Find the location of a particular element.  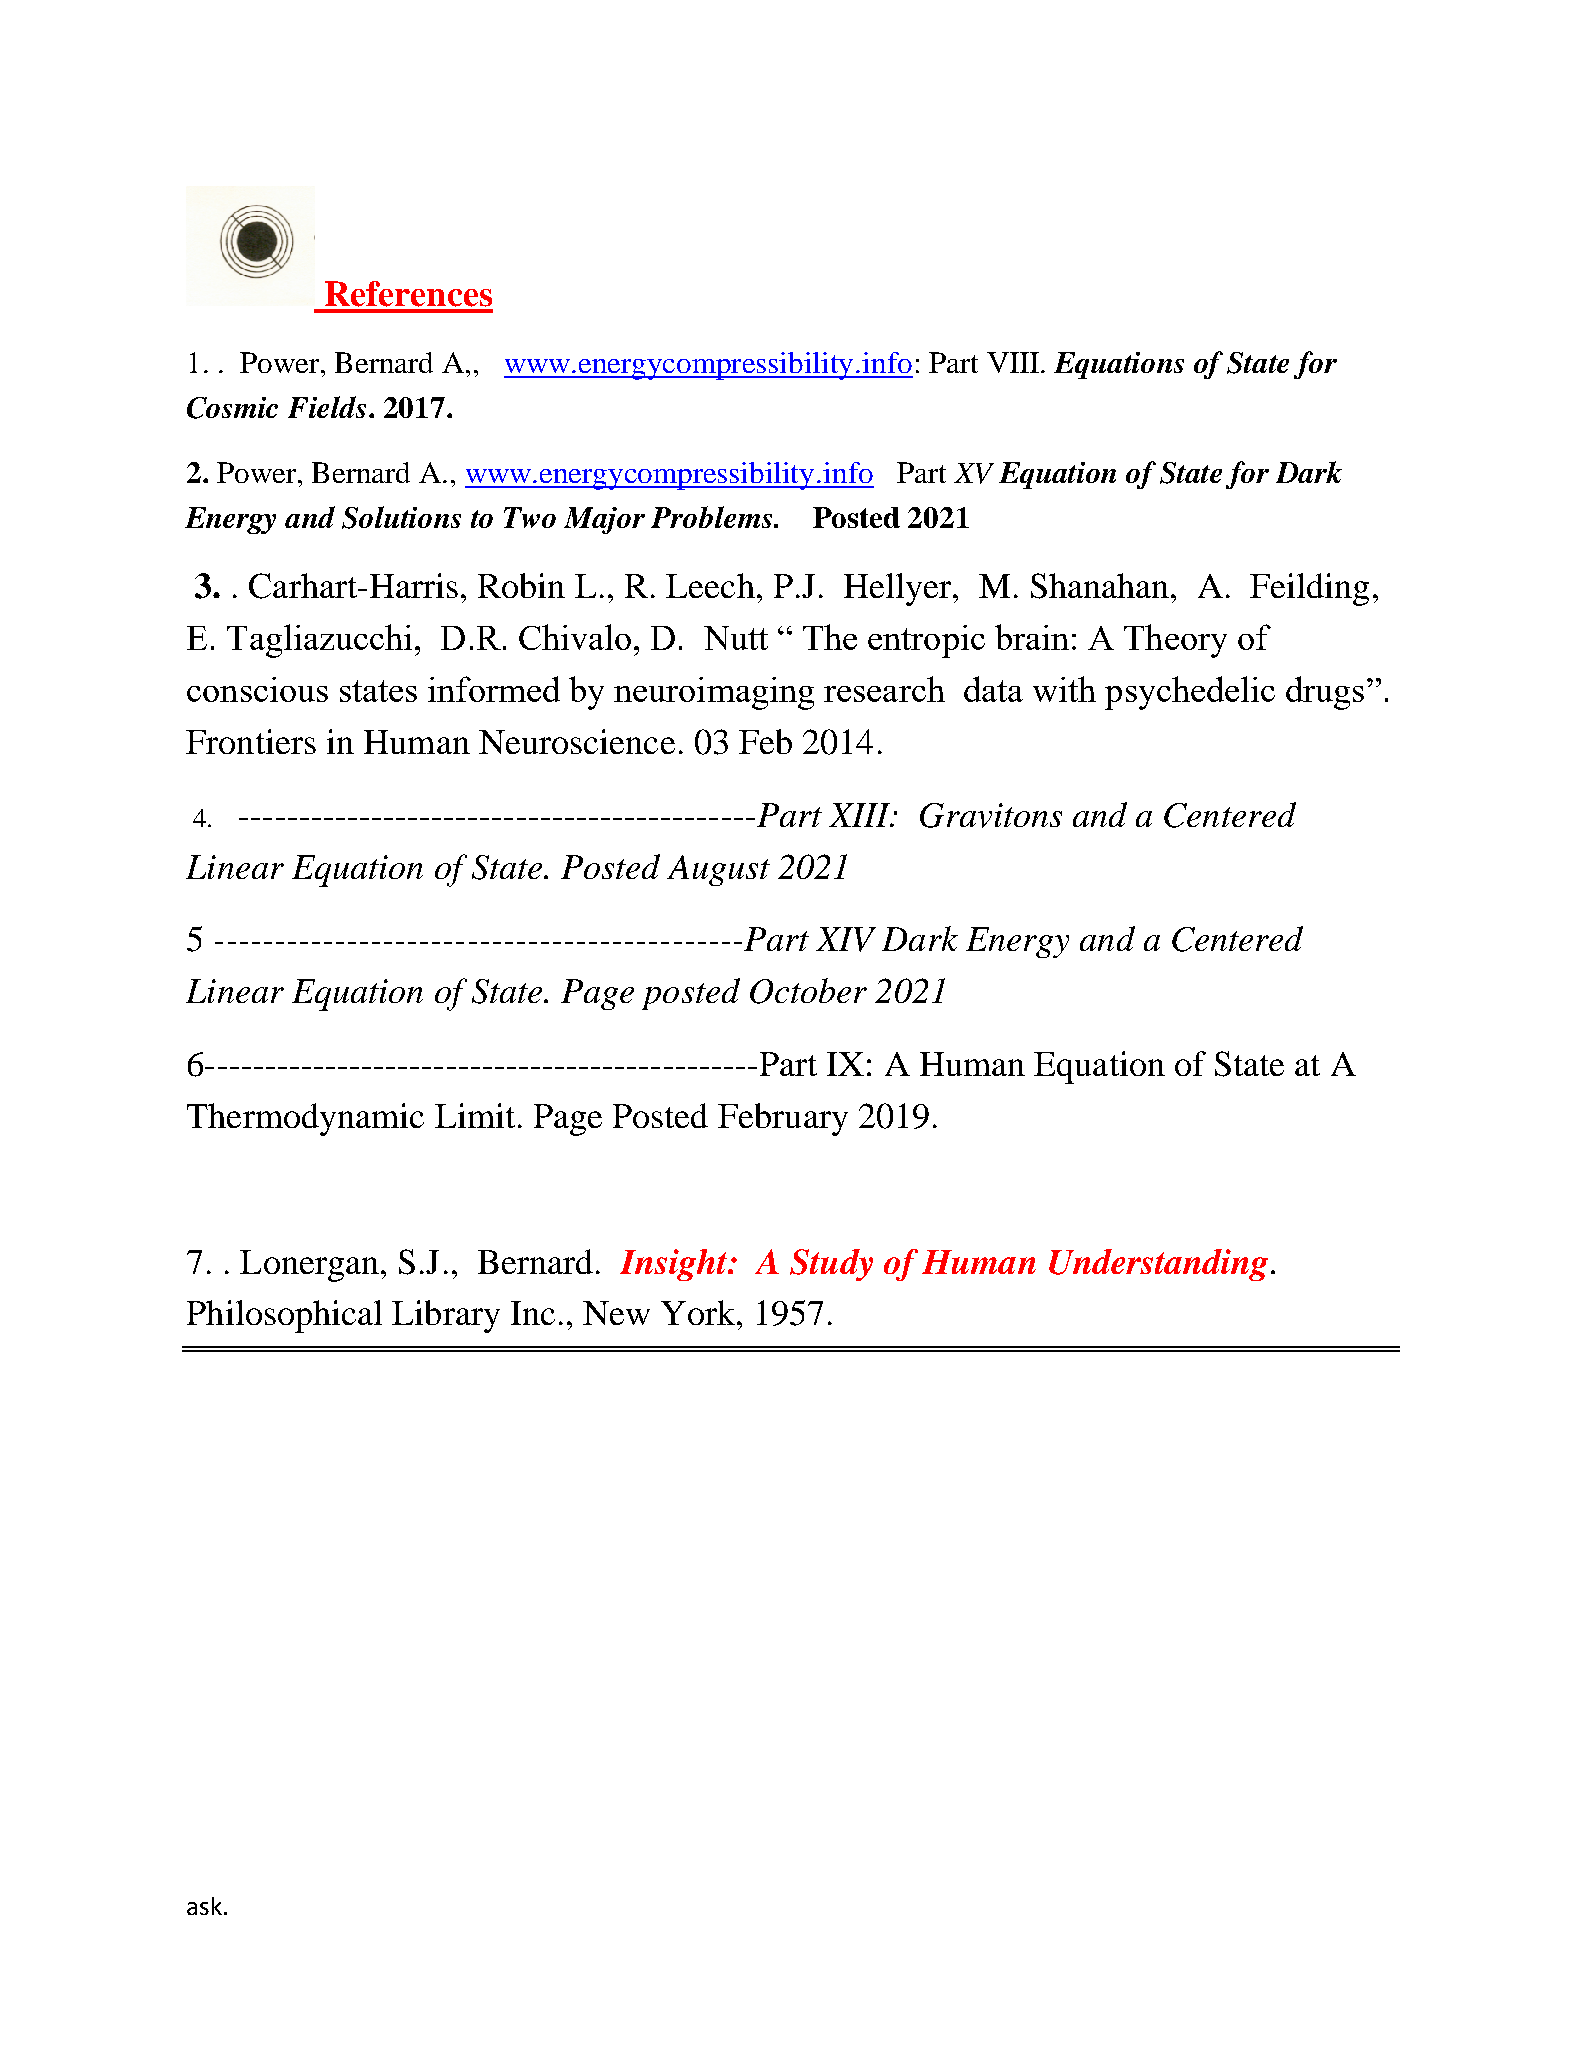

ask is located at coordinates (204, 1906).
